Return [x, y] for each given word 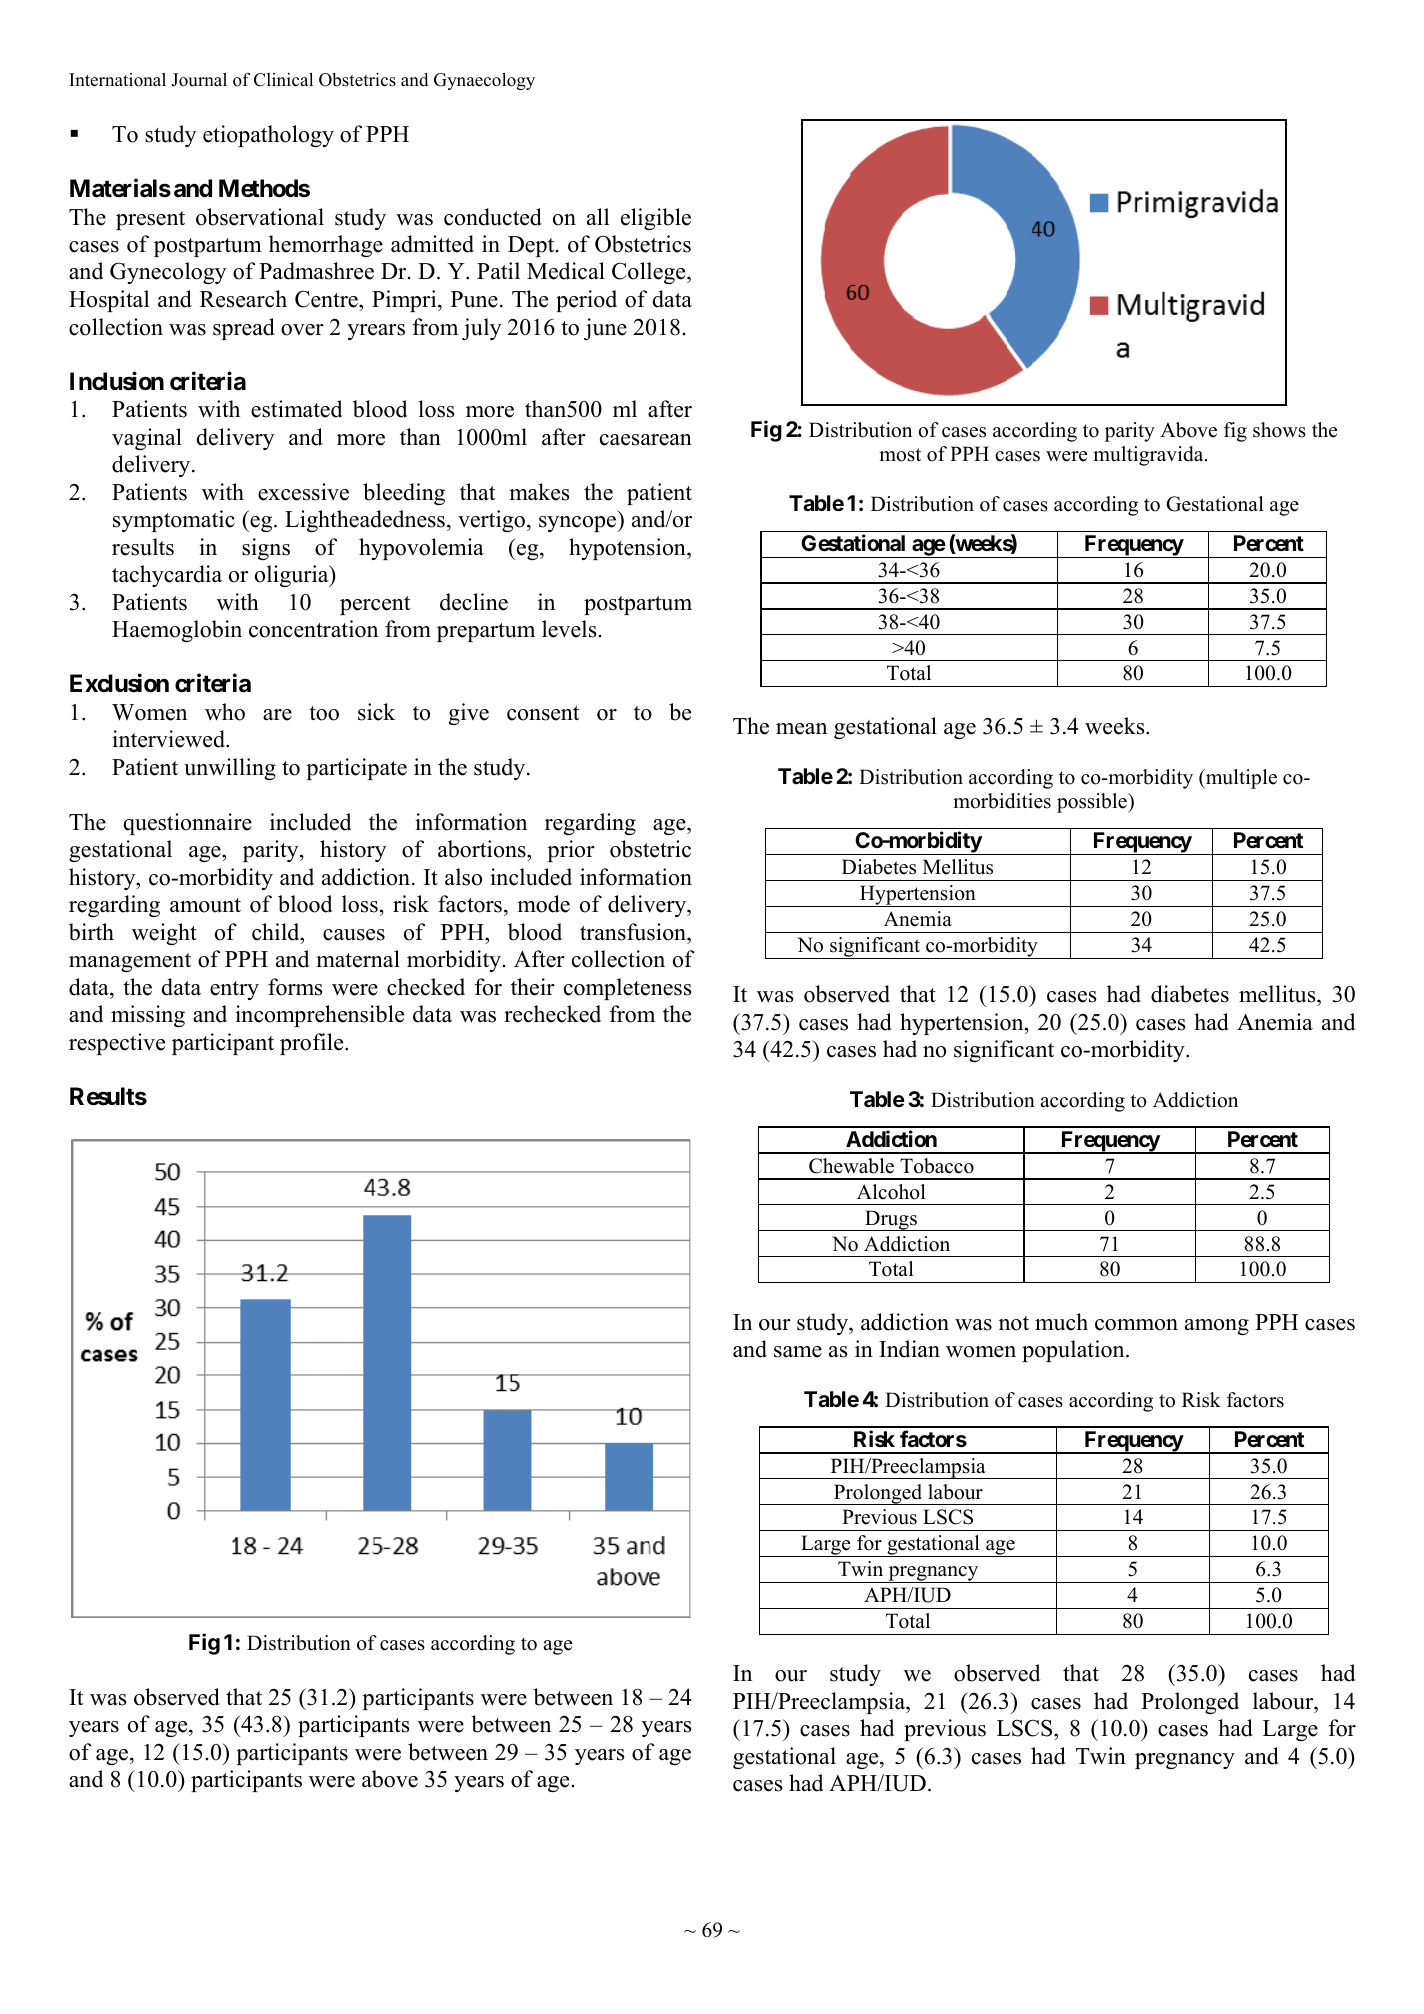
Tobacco [937, 1166]
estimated [296, 409]
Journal [199, 80]
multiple [1240, 779]
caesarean [646, 440]
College [650, 273]
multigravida [1149, 456]
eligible [656, 219]
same [798, 1352]
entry [234, 990]
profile [313, 1044]
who [225, 712]
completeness [627, 989]
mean [801, 729]
